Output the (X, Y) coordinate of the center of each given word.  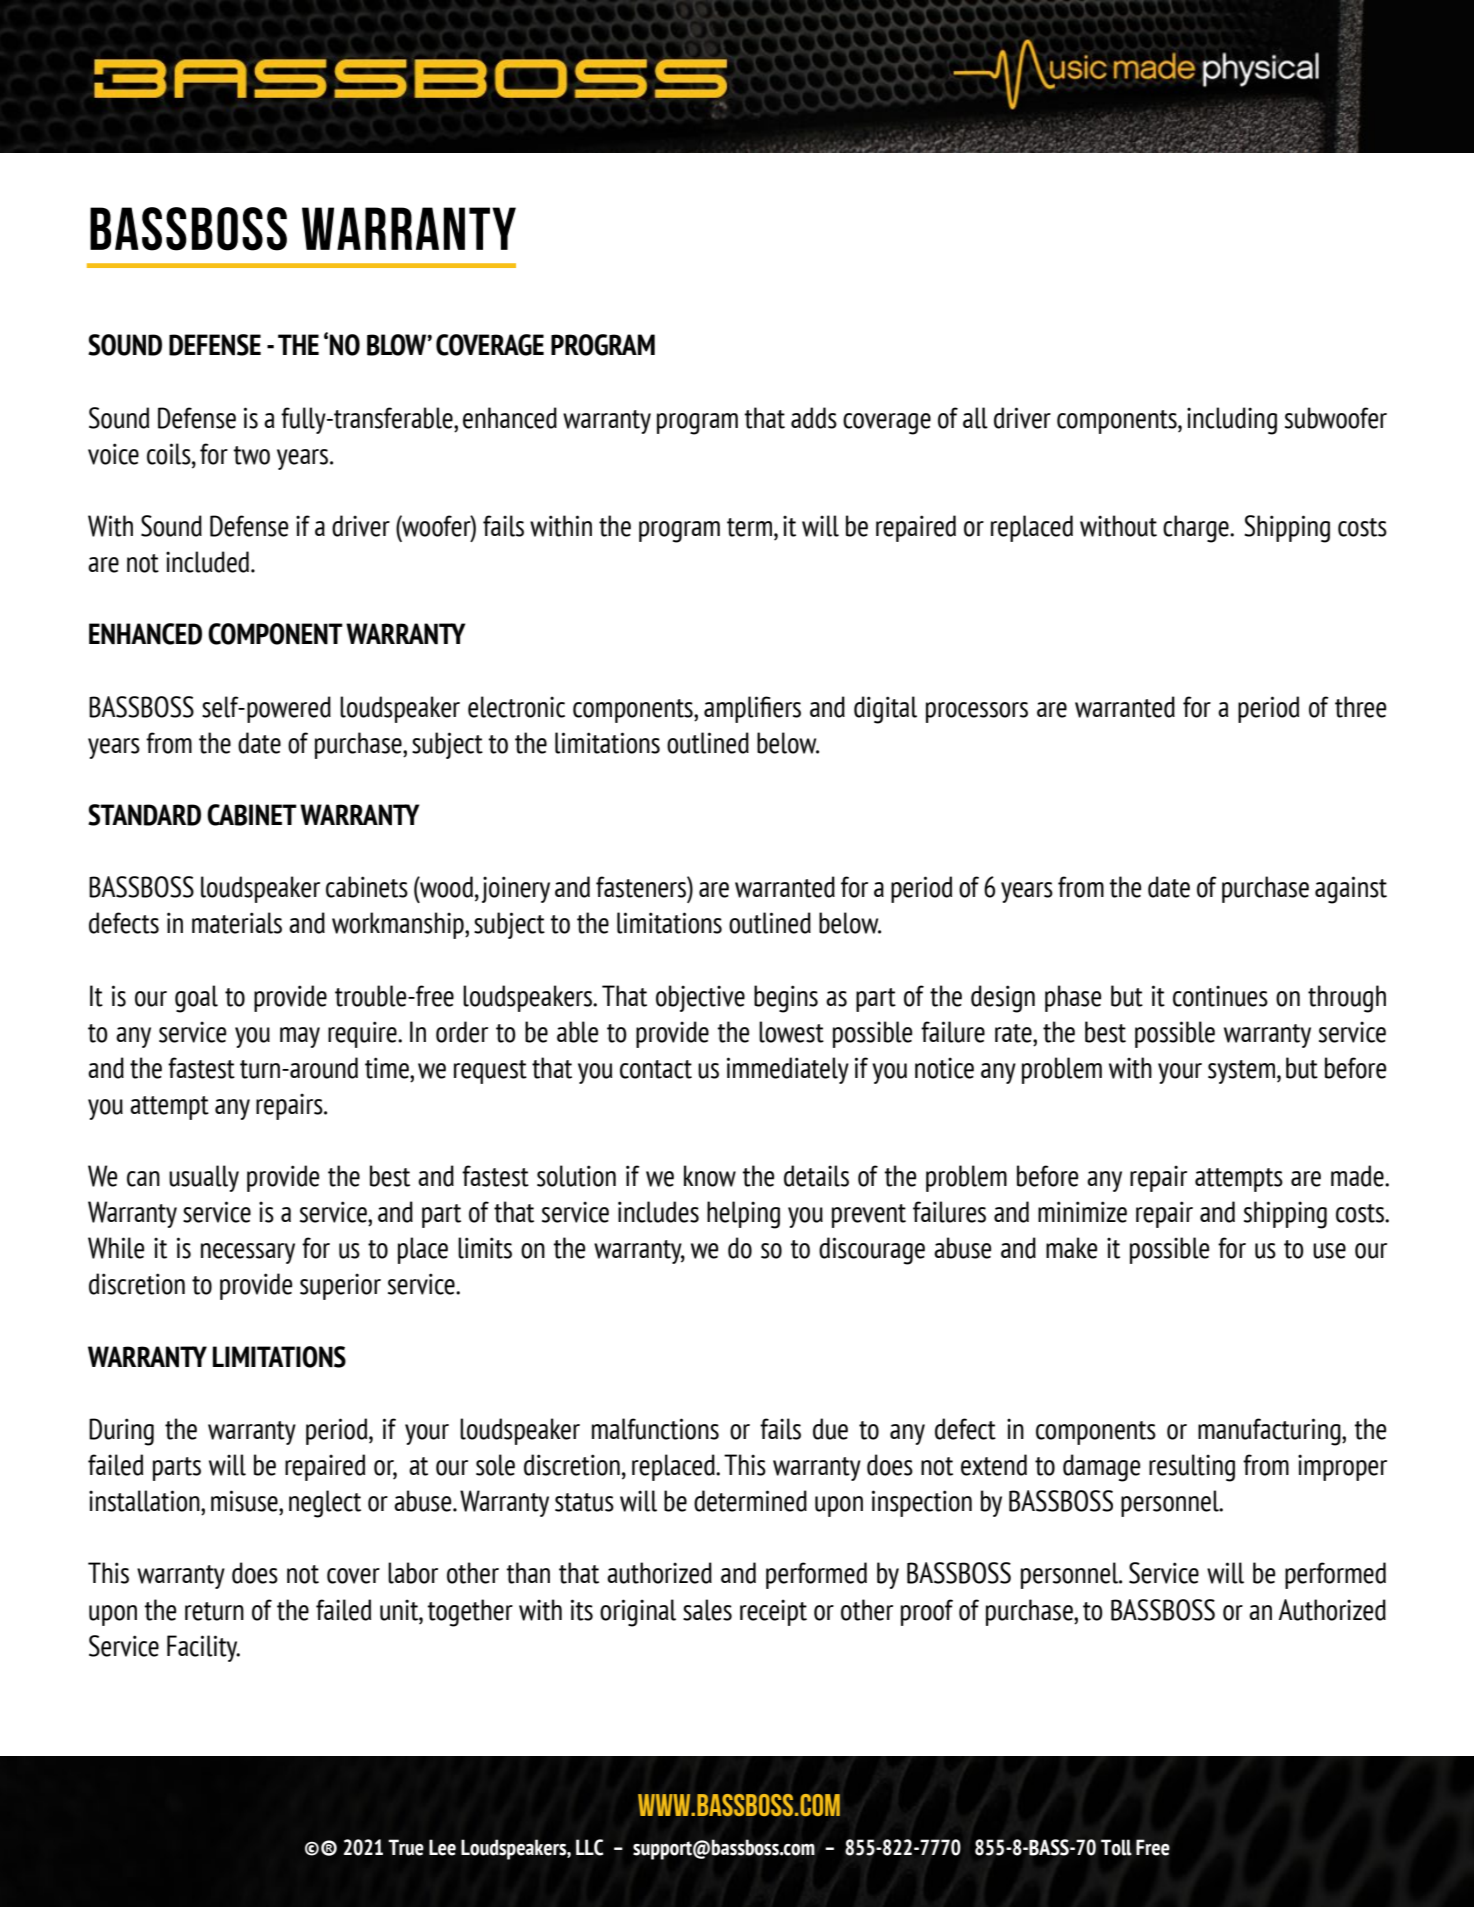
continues (1220, 996)
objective (700, 998)
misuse (245, 1501)
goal (196, 999)
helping (743, 1215)
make (1071, 1248)
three (1360, 707)
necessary (248, 1253)
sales (707, 1610)
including (1232, 421)
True (406, 1847)
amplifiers (752, 709)
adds (814, 418)
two (251, 455)
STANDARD (144, 815)
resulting (1192, 1468)
